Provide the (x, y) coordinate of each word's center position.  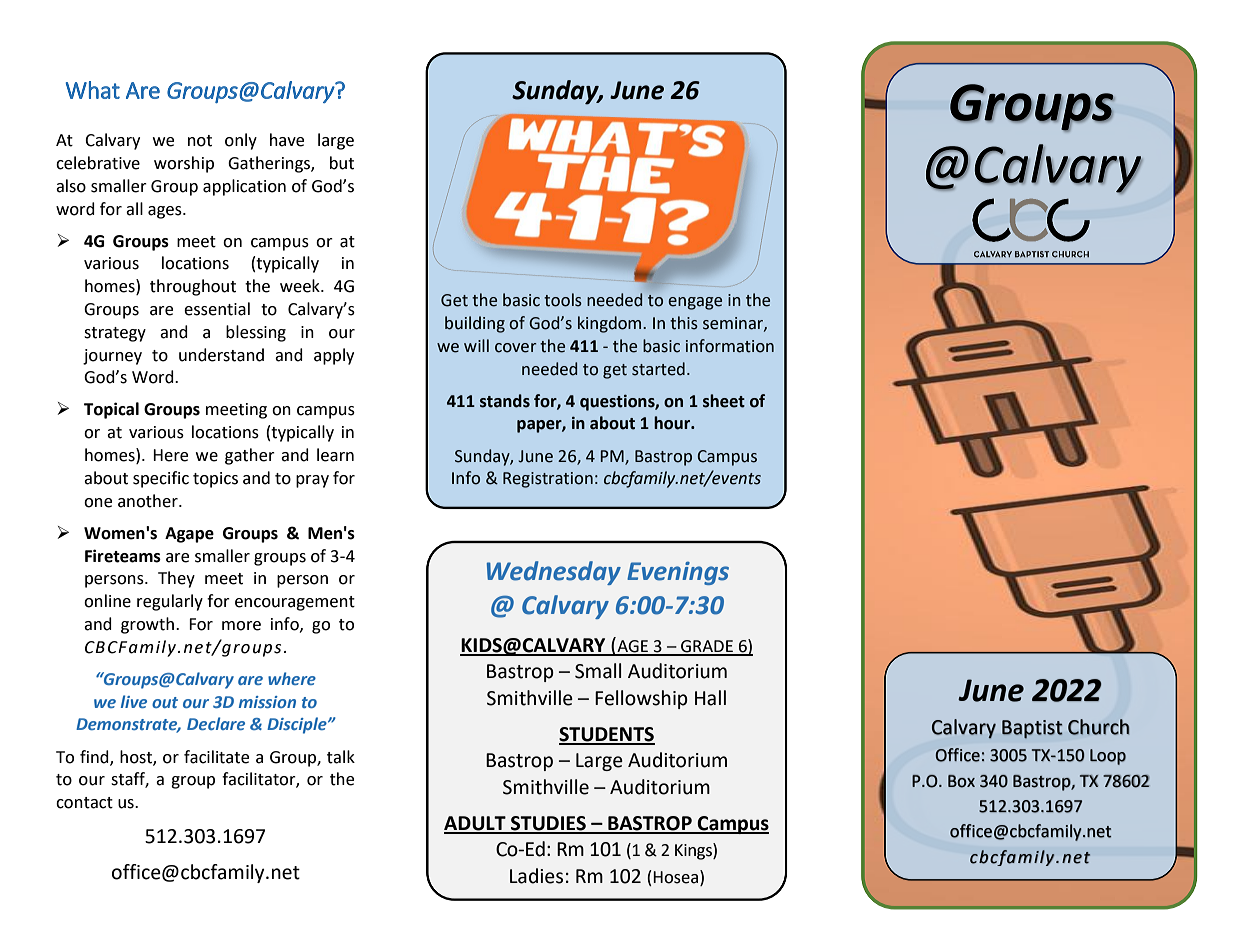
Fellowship (641, 699)
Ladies (536, 876)
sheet (724, 401)
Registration (548, 480)
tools (563, 300)
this (684, 323)
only (241, 141)
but (342, 163)
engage (695, 303)
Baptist (1032, 729)
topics (215, 480)
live (134, 701)
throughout (193, 287)
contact (84, 803)
